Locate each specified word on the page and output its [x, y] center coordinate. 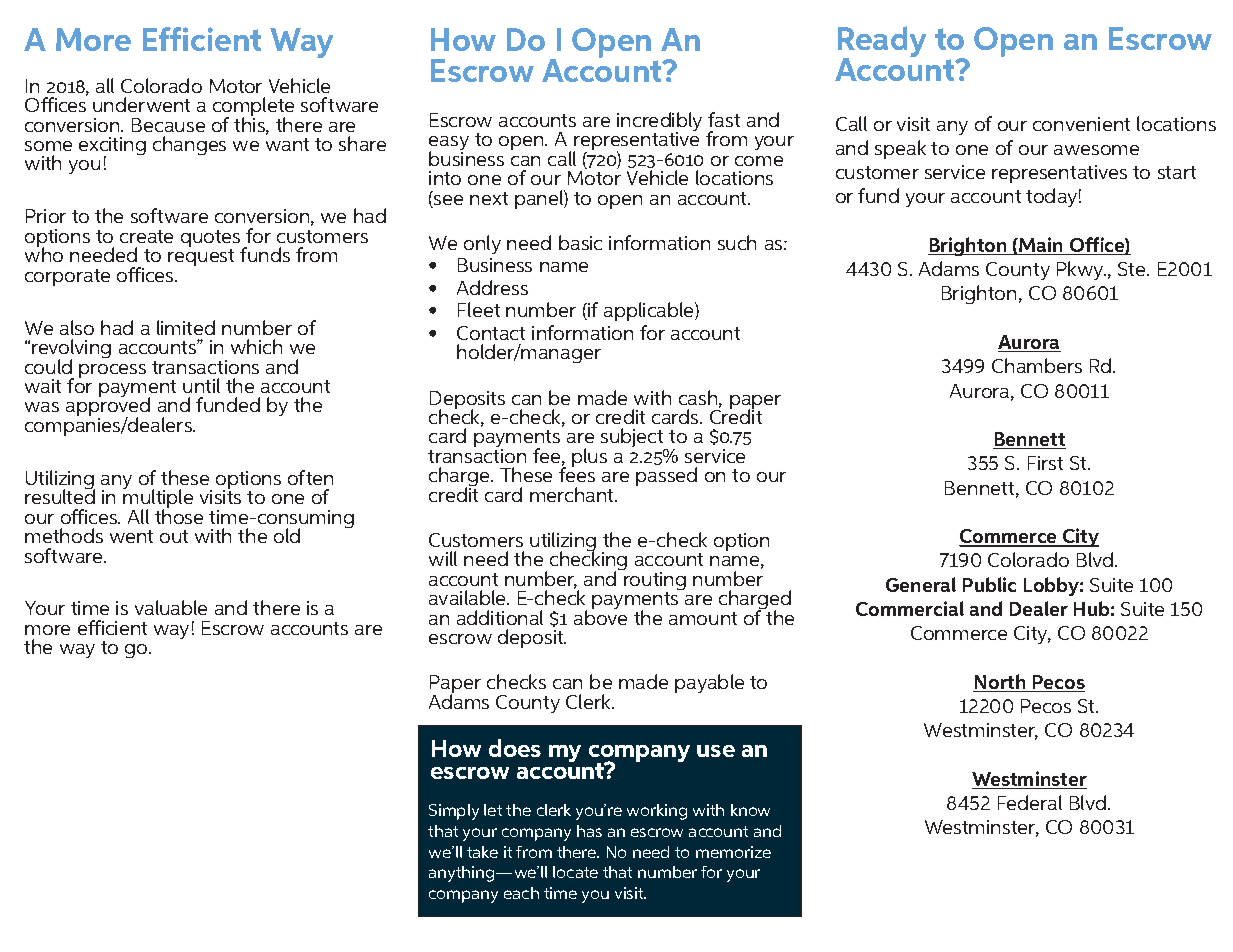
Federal [1030, 802]
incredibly [659, 123]
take [482, 852]
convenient [1081, 124]
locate [575, 872]
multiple [158, 500]
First [1045, 463]
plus [589, 457]
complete [253, 108]
